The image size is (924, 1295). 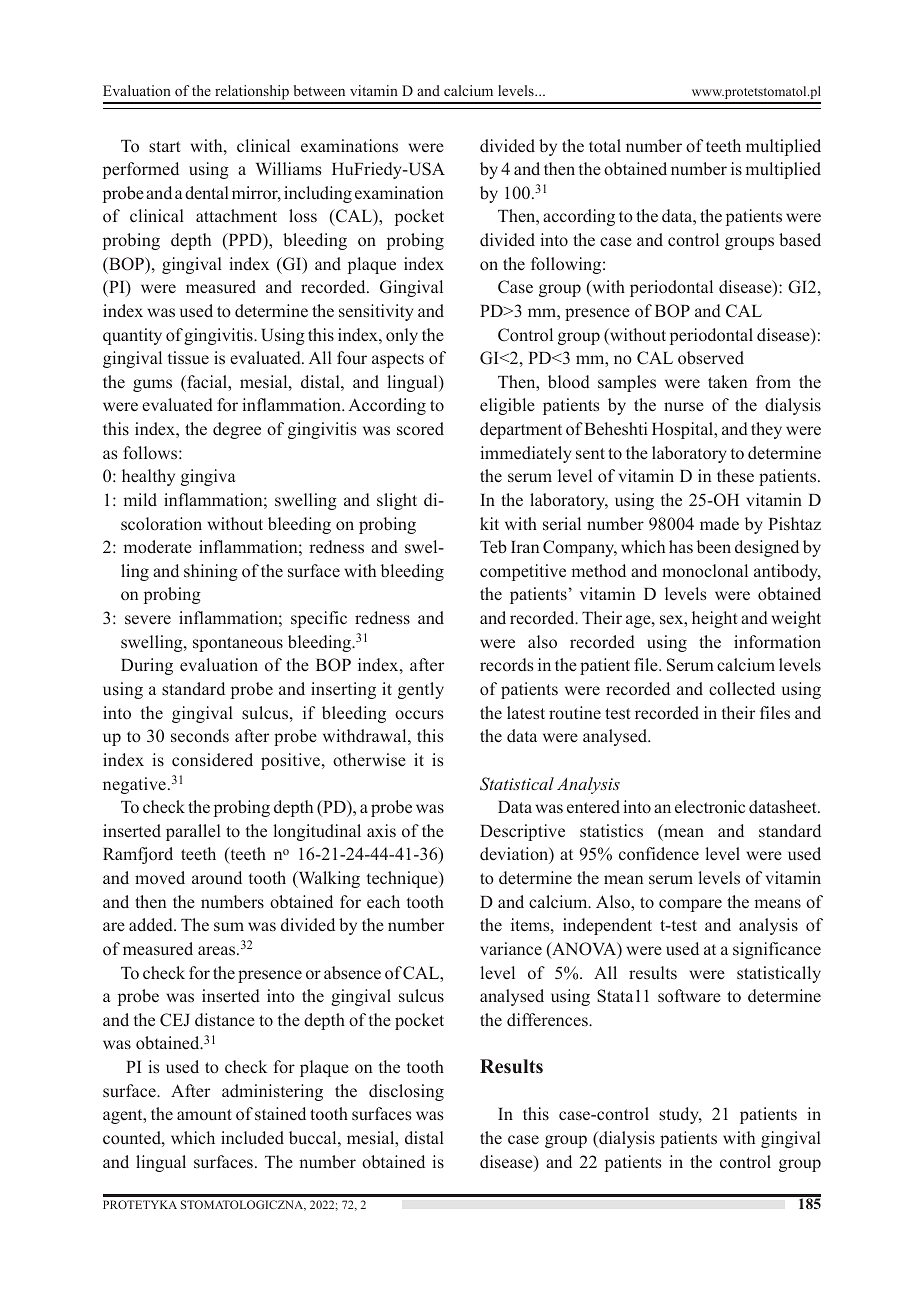 I want to click on software, so click(x=689, y=995).
